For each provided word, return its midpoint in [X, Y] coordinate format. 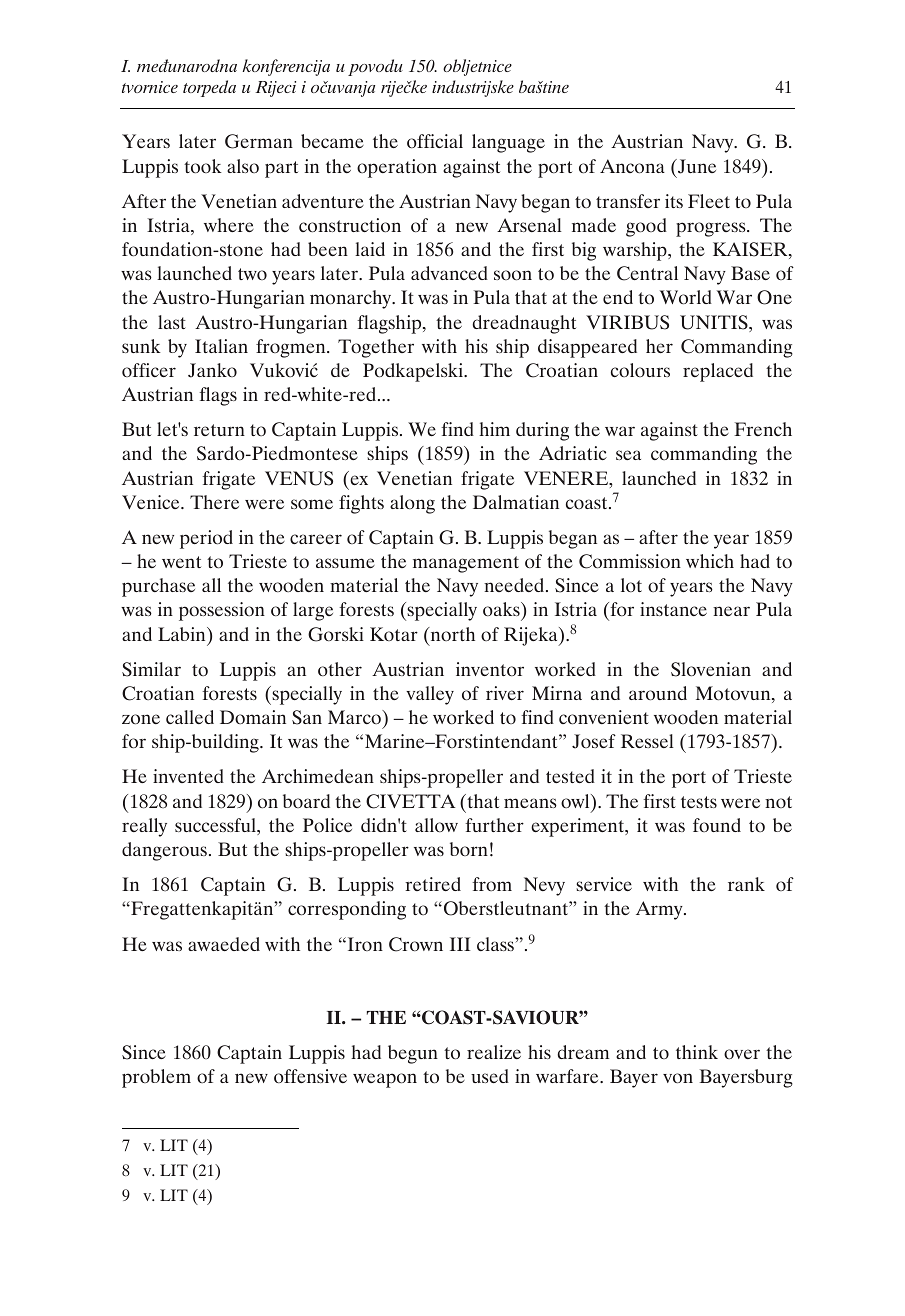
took [203, 166]
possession [222, 611]
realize [494, 1052]
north [451, 634]
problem [156, 1078]
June [696, 166]
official [435, 141]
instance [673, 609]
